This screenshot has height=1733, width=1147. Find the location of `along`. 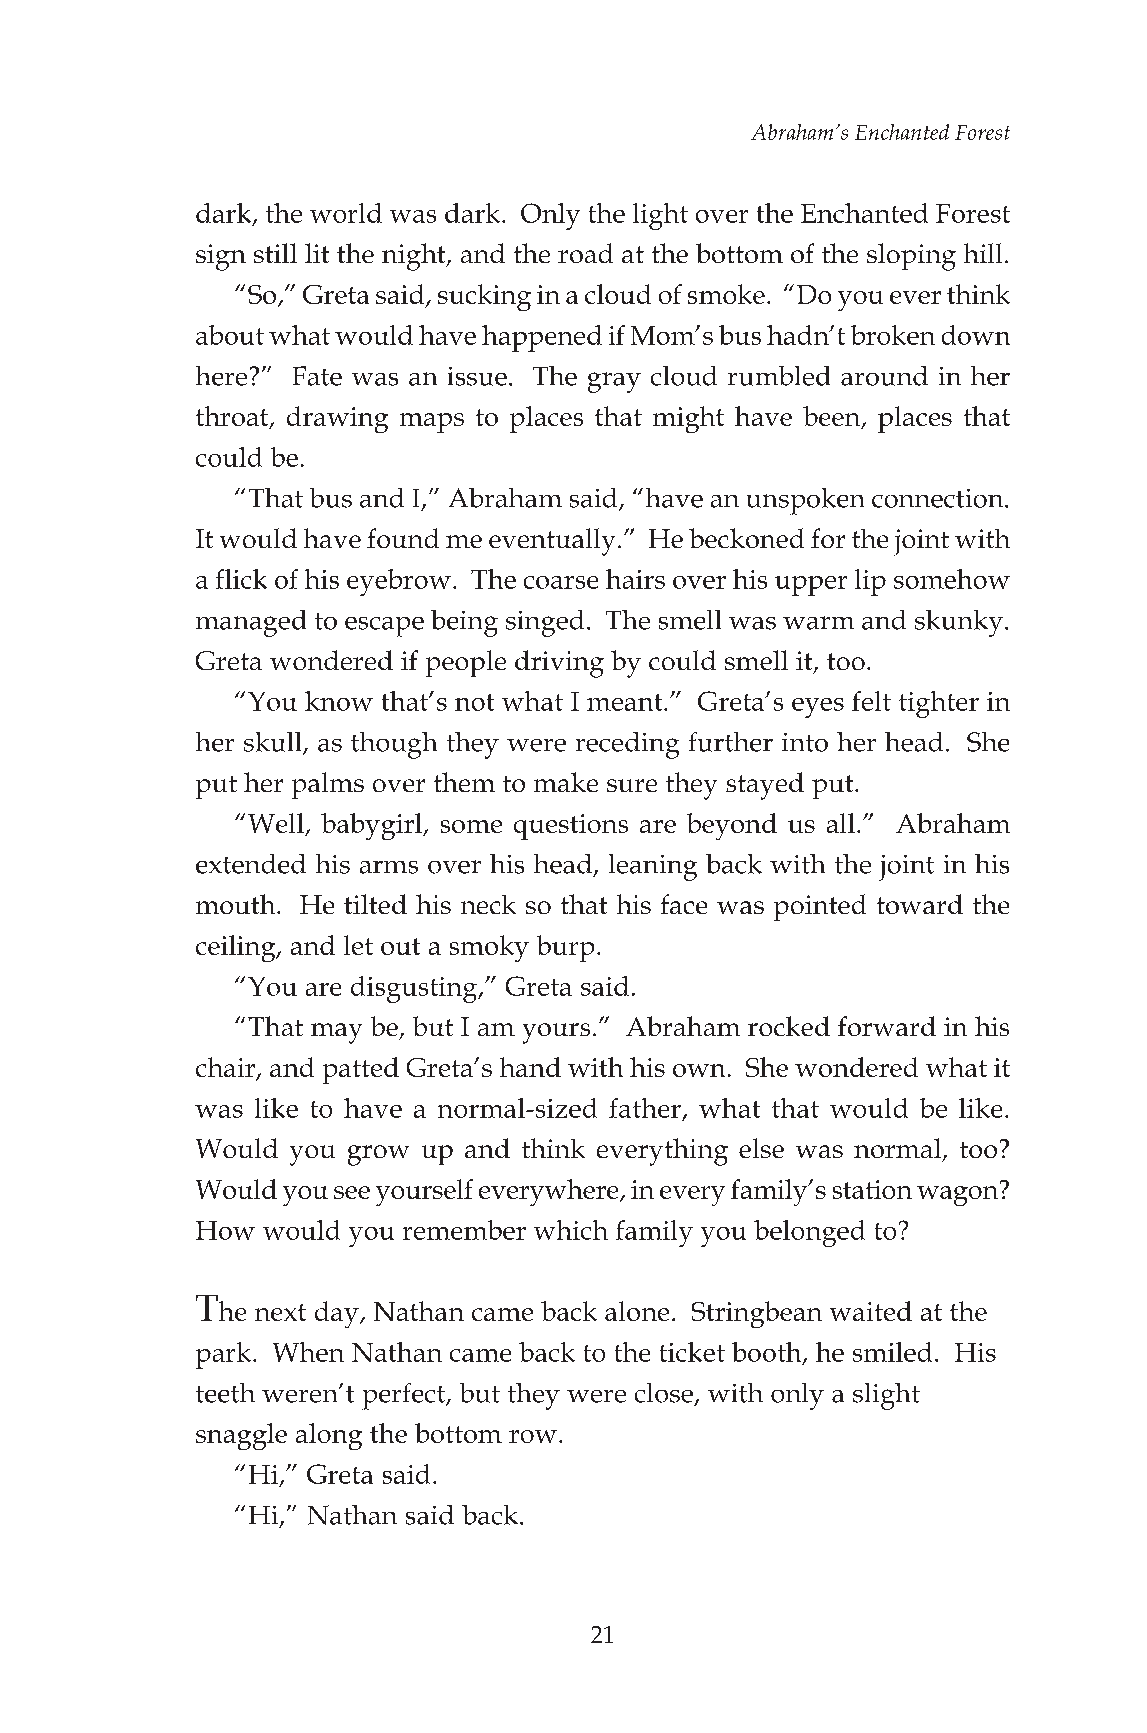

along is located at coordinates (329, 1436).
